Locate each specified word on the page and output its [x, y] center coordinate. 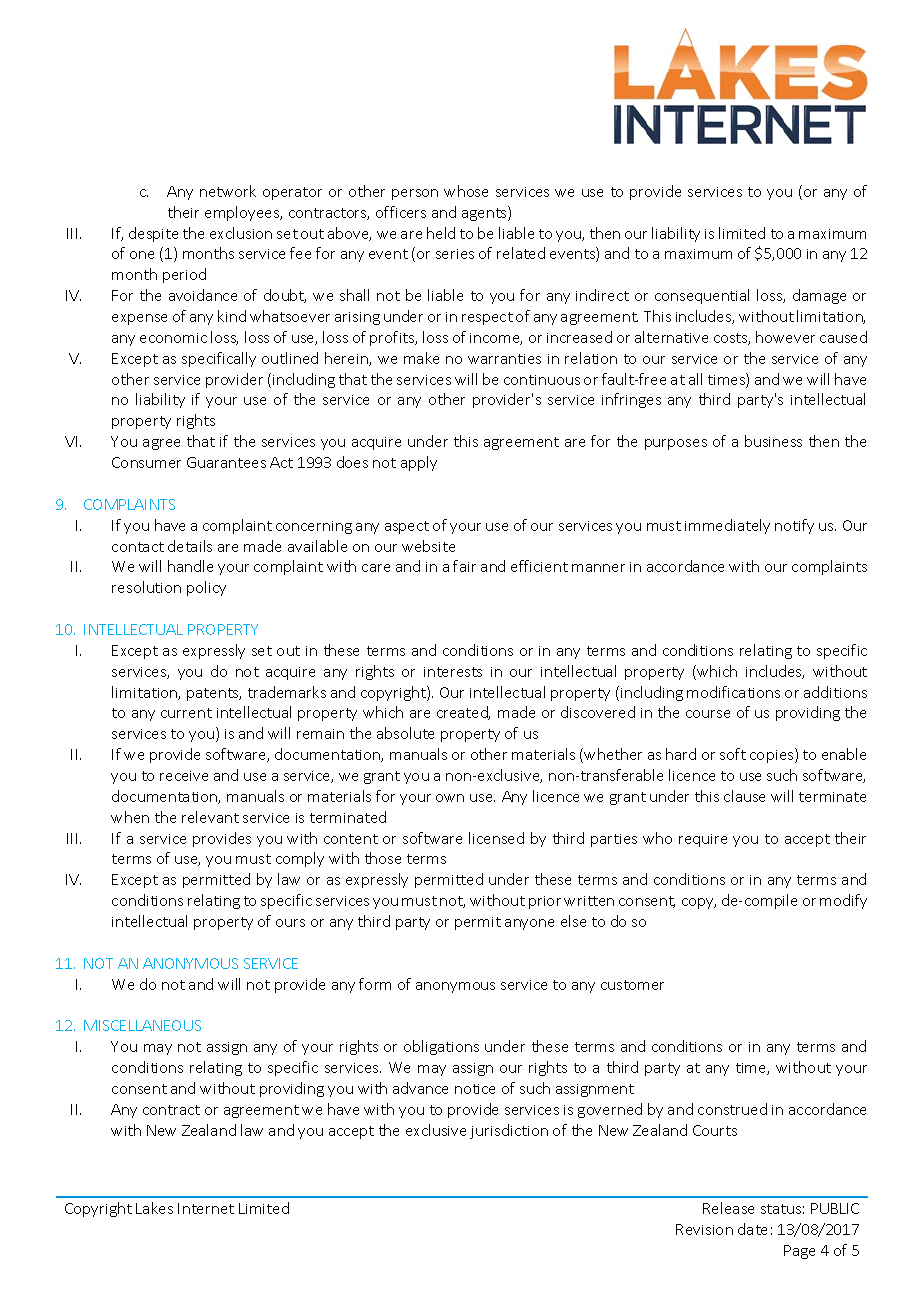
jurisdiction [509, 1131]
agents [485, 213]
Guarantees [226, 462]
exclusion [241, 233]
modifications [733, 692]
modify [843, 901]
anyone [529, 924]
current [186, 713]
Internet [206, 1208]
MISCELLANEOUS [142, 1025]
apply [419, 463]
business [773, 441]
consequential [702, 296]
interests [453, 672]
